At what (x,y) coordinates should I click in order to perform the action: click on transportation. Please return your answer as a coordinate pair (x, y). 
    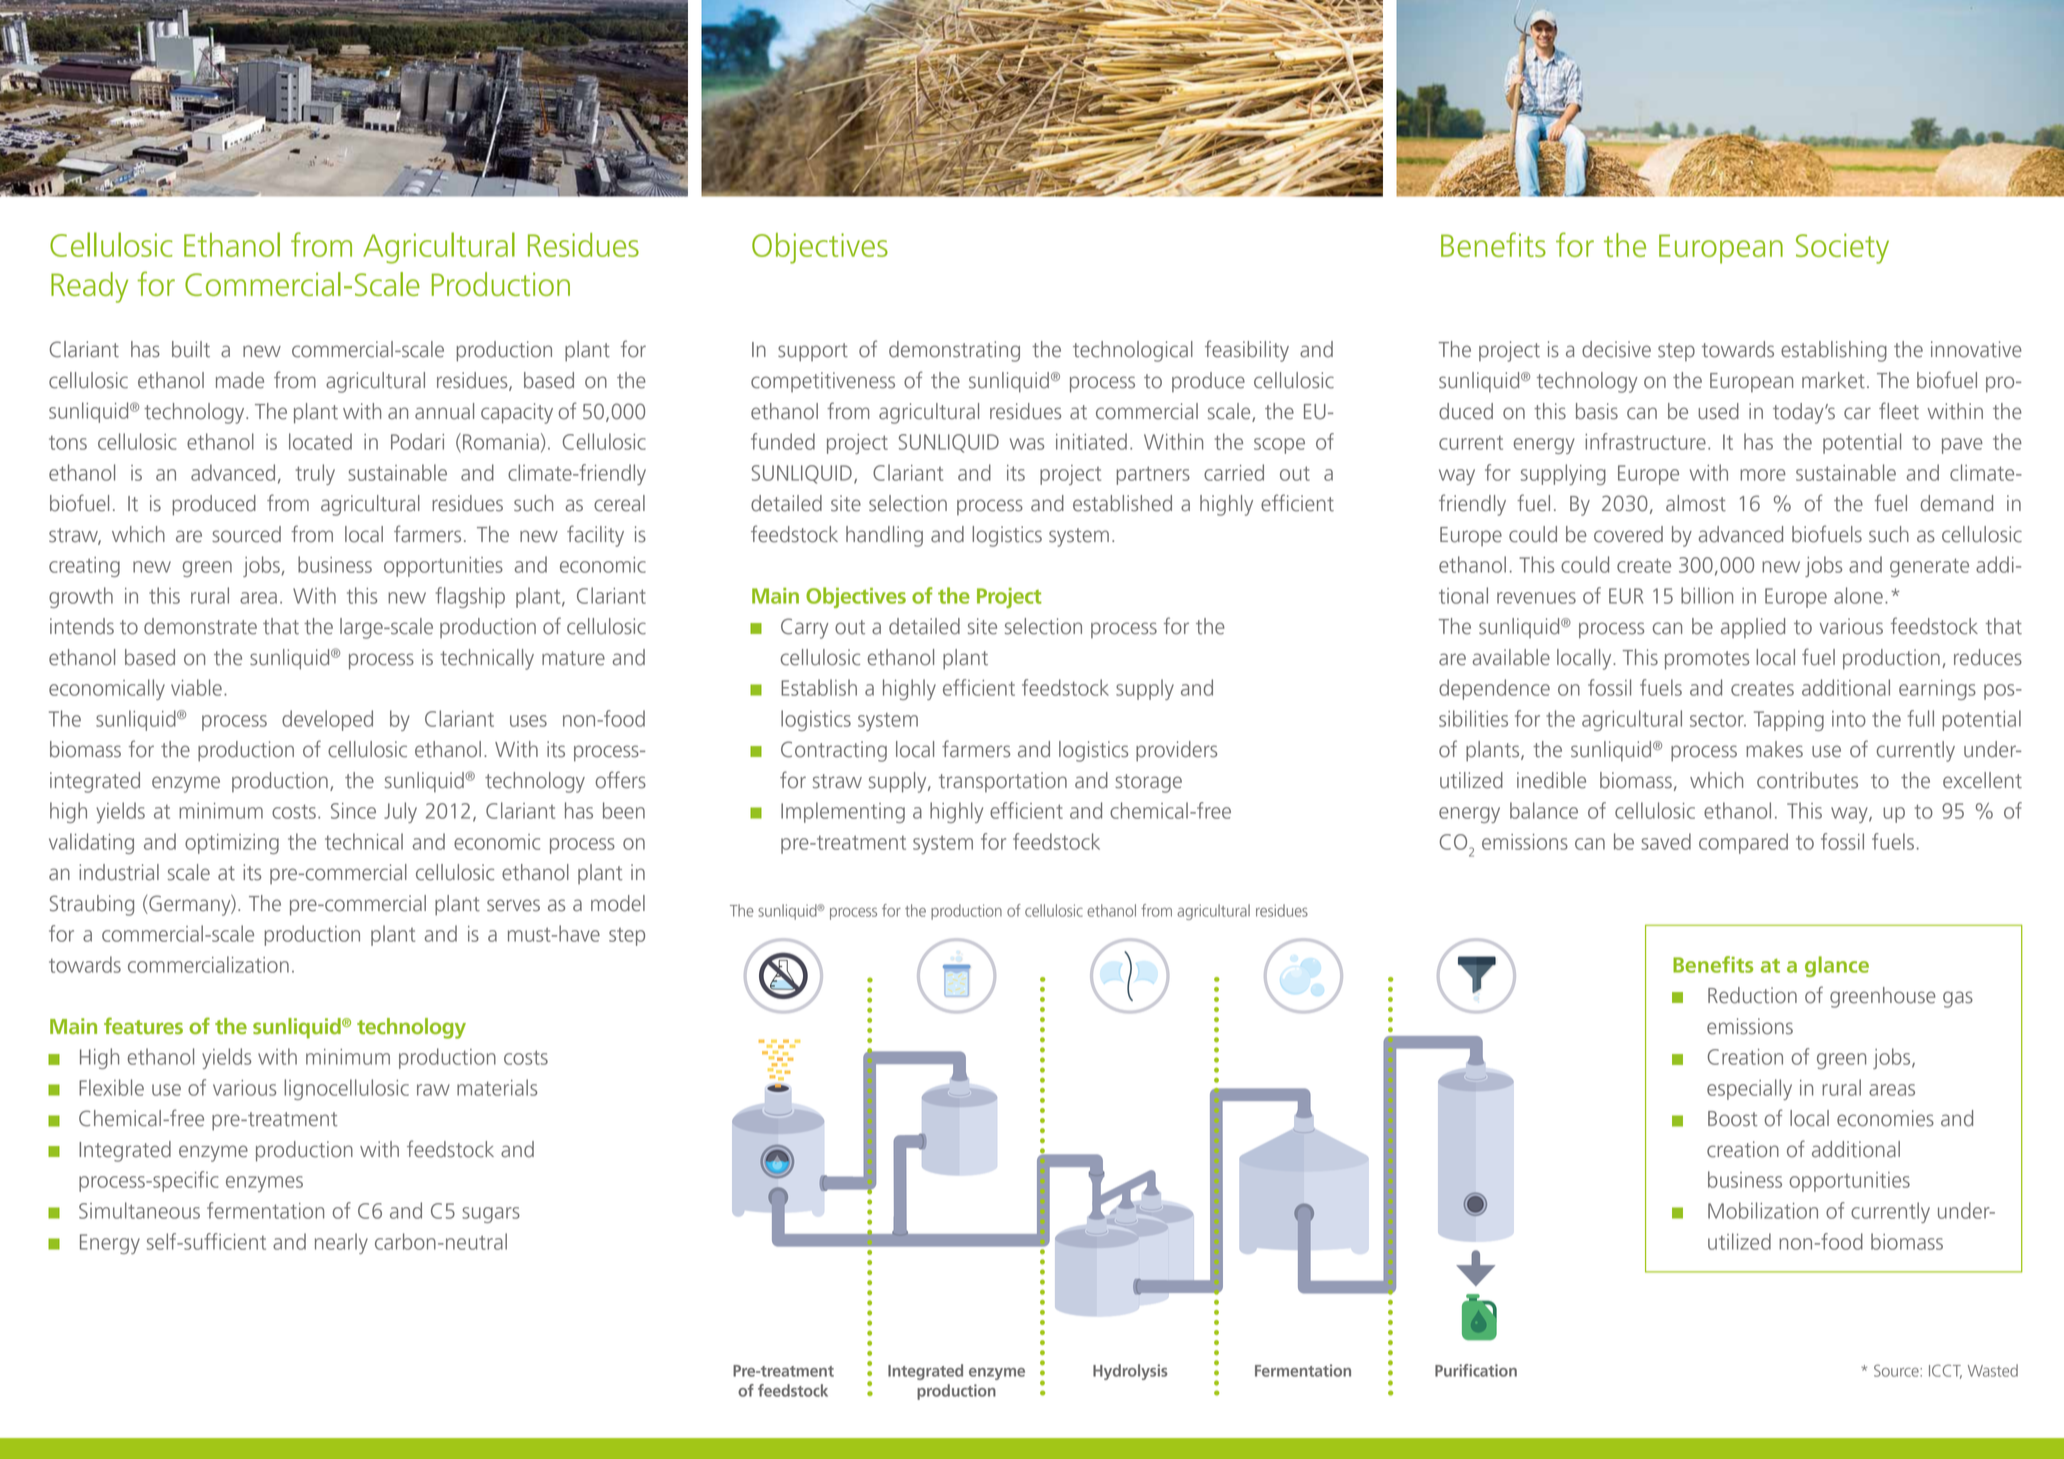
    Looking at the image, I should click on (1003, 782).
